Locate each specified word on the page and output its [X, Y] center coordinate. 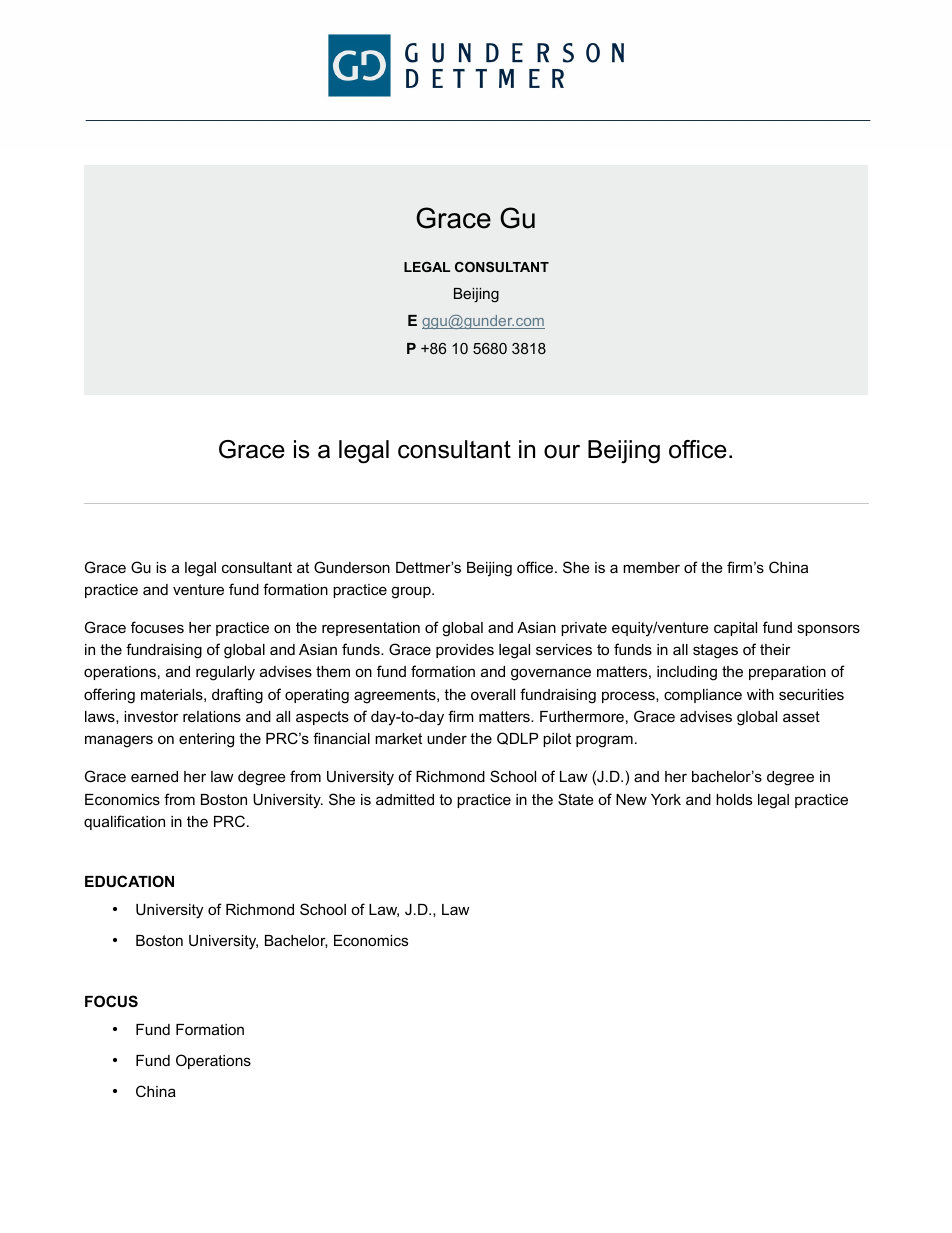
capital [735, 629]
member [651, 567]
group [412, 592]
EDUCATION [129, 881]
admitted [405, 799]
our [562, 452]
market [398, 738]
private [584, 629]
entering [206, 740]
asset [801, 716]
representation [371, 629]
